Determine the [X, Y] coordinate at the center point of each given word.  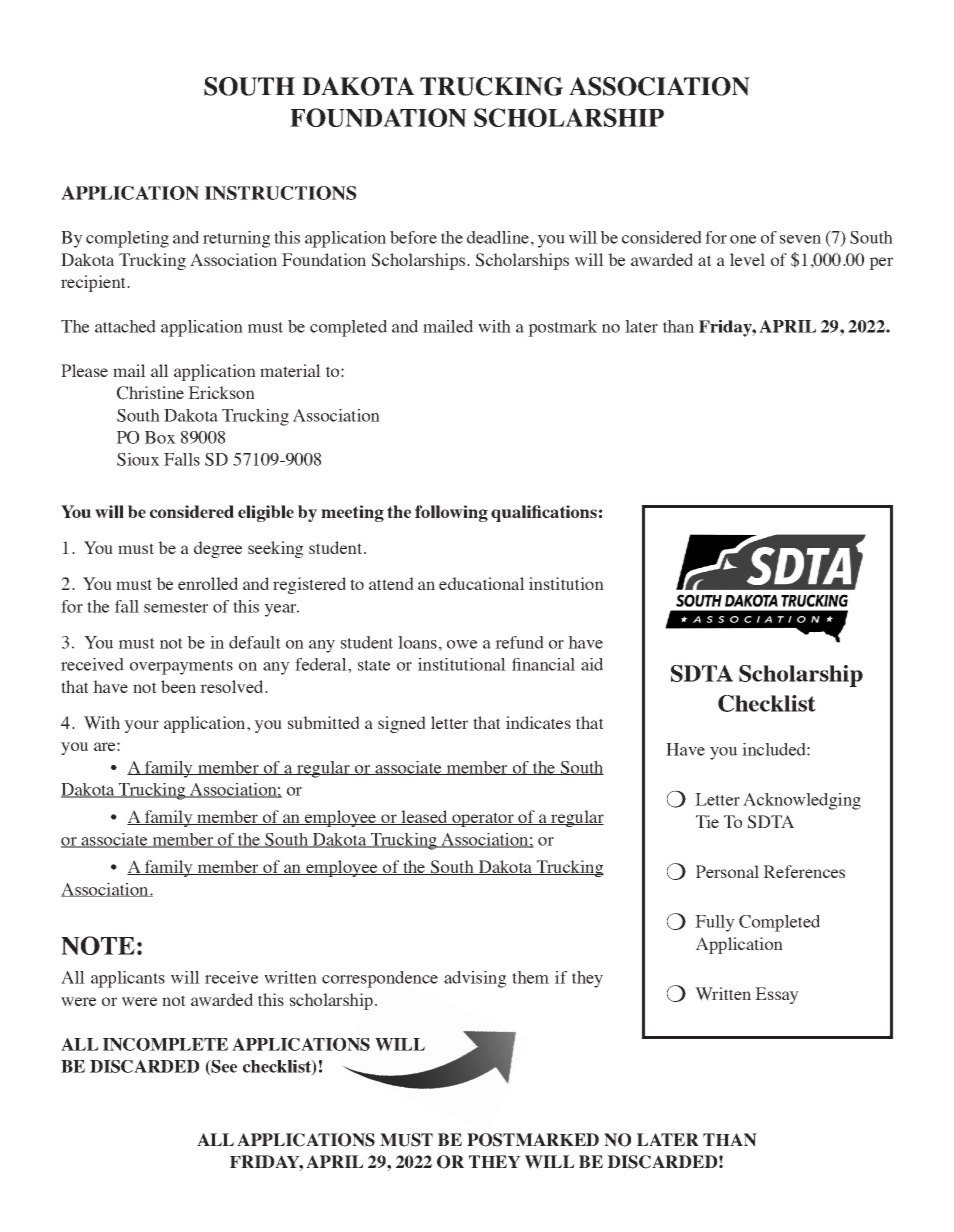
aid [592, 664]
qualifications [544, 513]
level [747, 259]
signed [402, 724]
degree [218, 549]
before [413, 237]
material [290, 370]
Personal [727, 871]
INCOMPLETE [165, 1044]
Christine [150, 393]
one [743, 239]
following [451, 513]
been [178, 686]
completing [127, 239]
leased [424, 817]
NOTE [98, 945]
